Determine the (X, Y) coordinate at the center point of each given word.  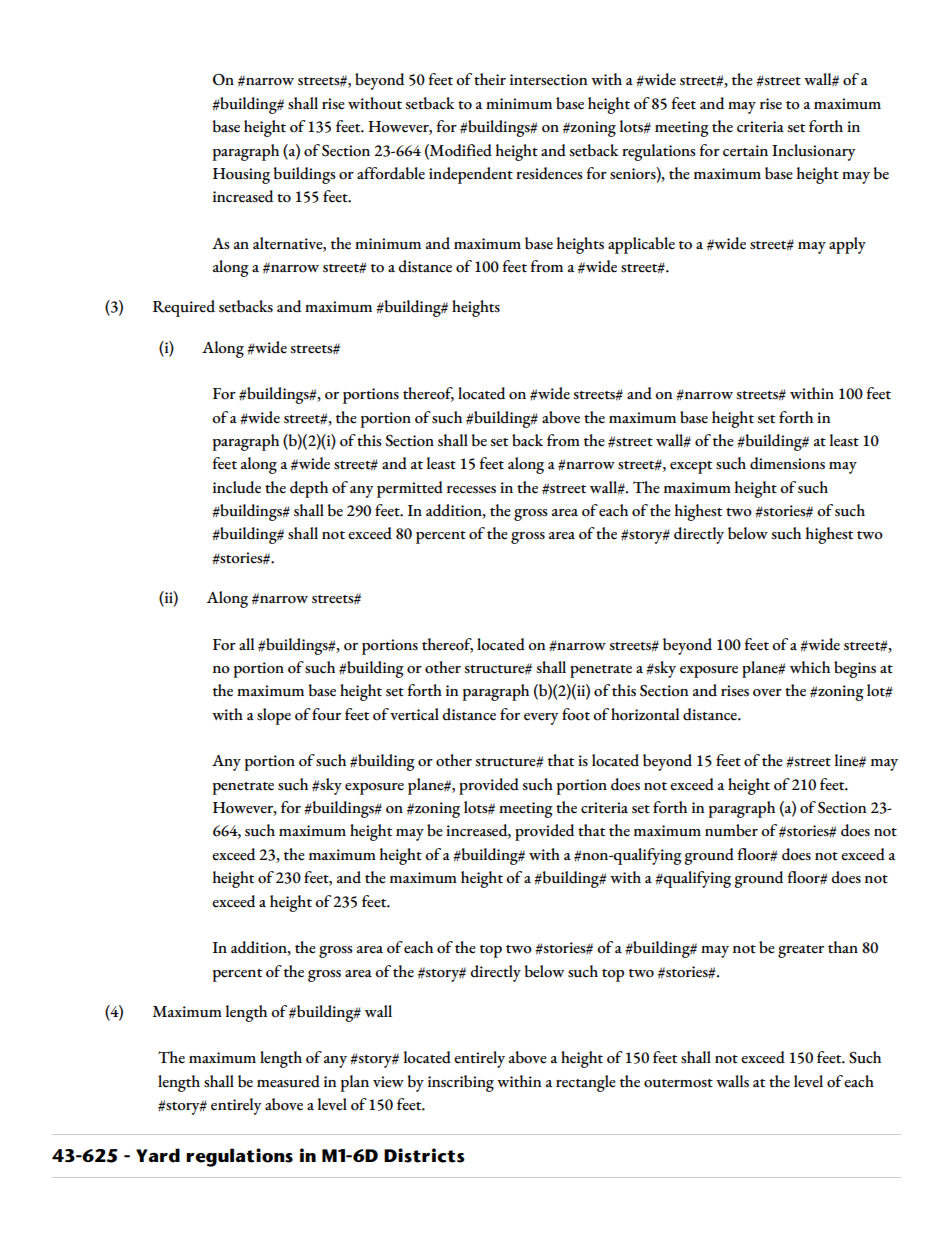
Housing (241, 176)
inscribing (461, 1083)
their (490, 79)
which (810, 667)
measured (288, 1081)
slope (274, 716)
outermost (678, 1083)
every (541, 719)
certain (745, 151)
